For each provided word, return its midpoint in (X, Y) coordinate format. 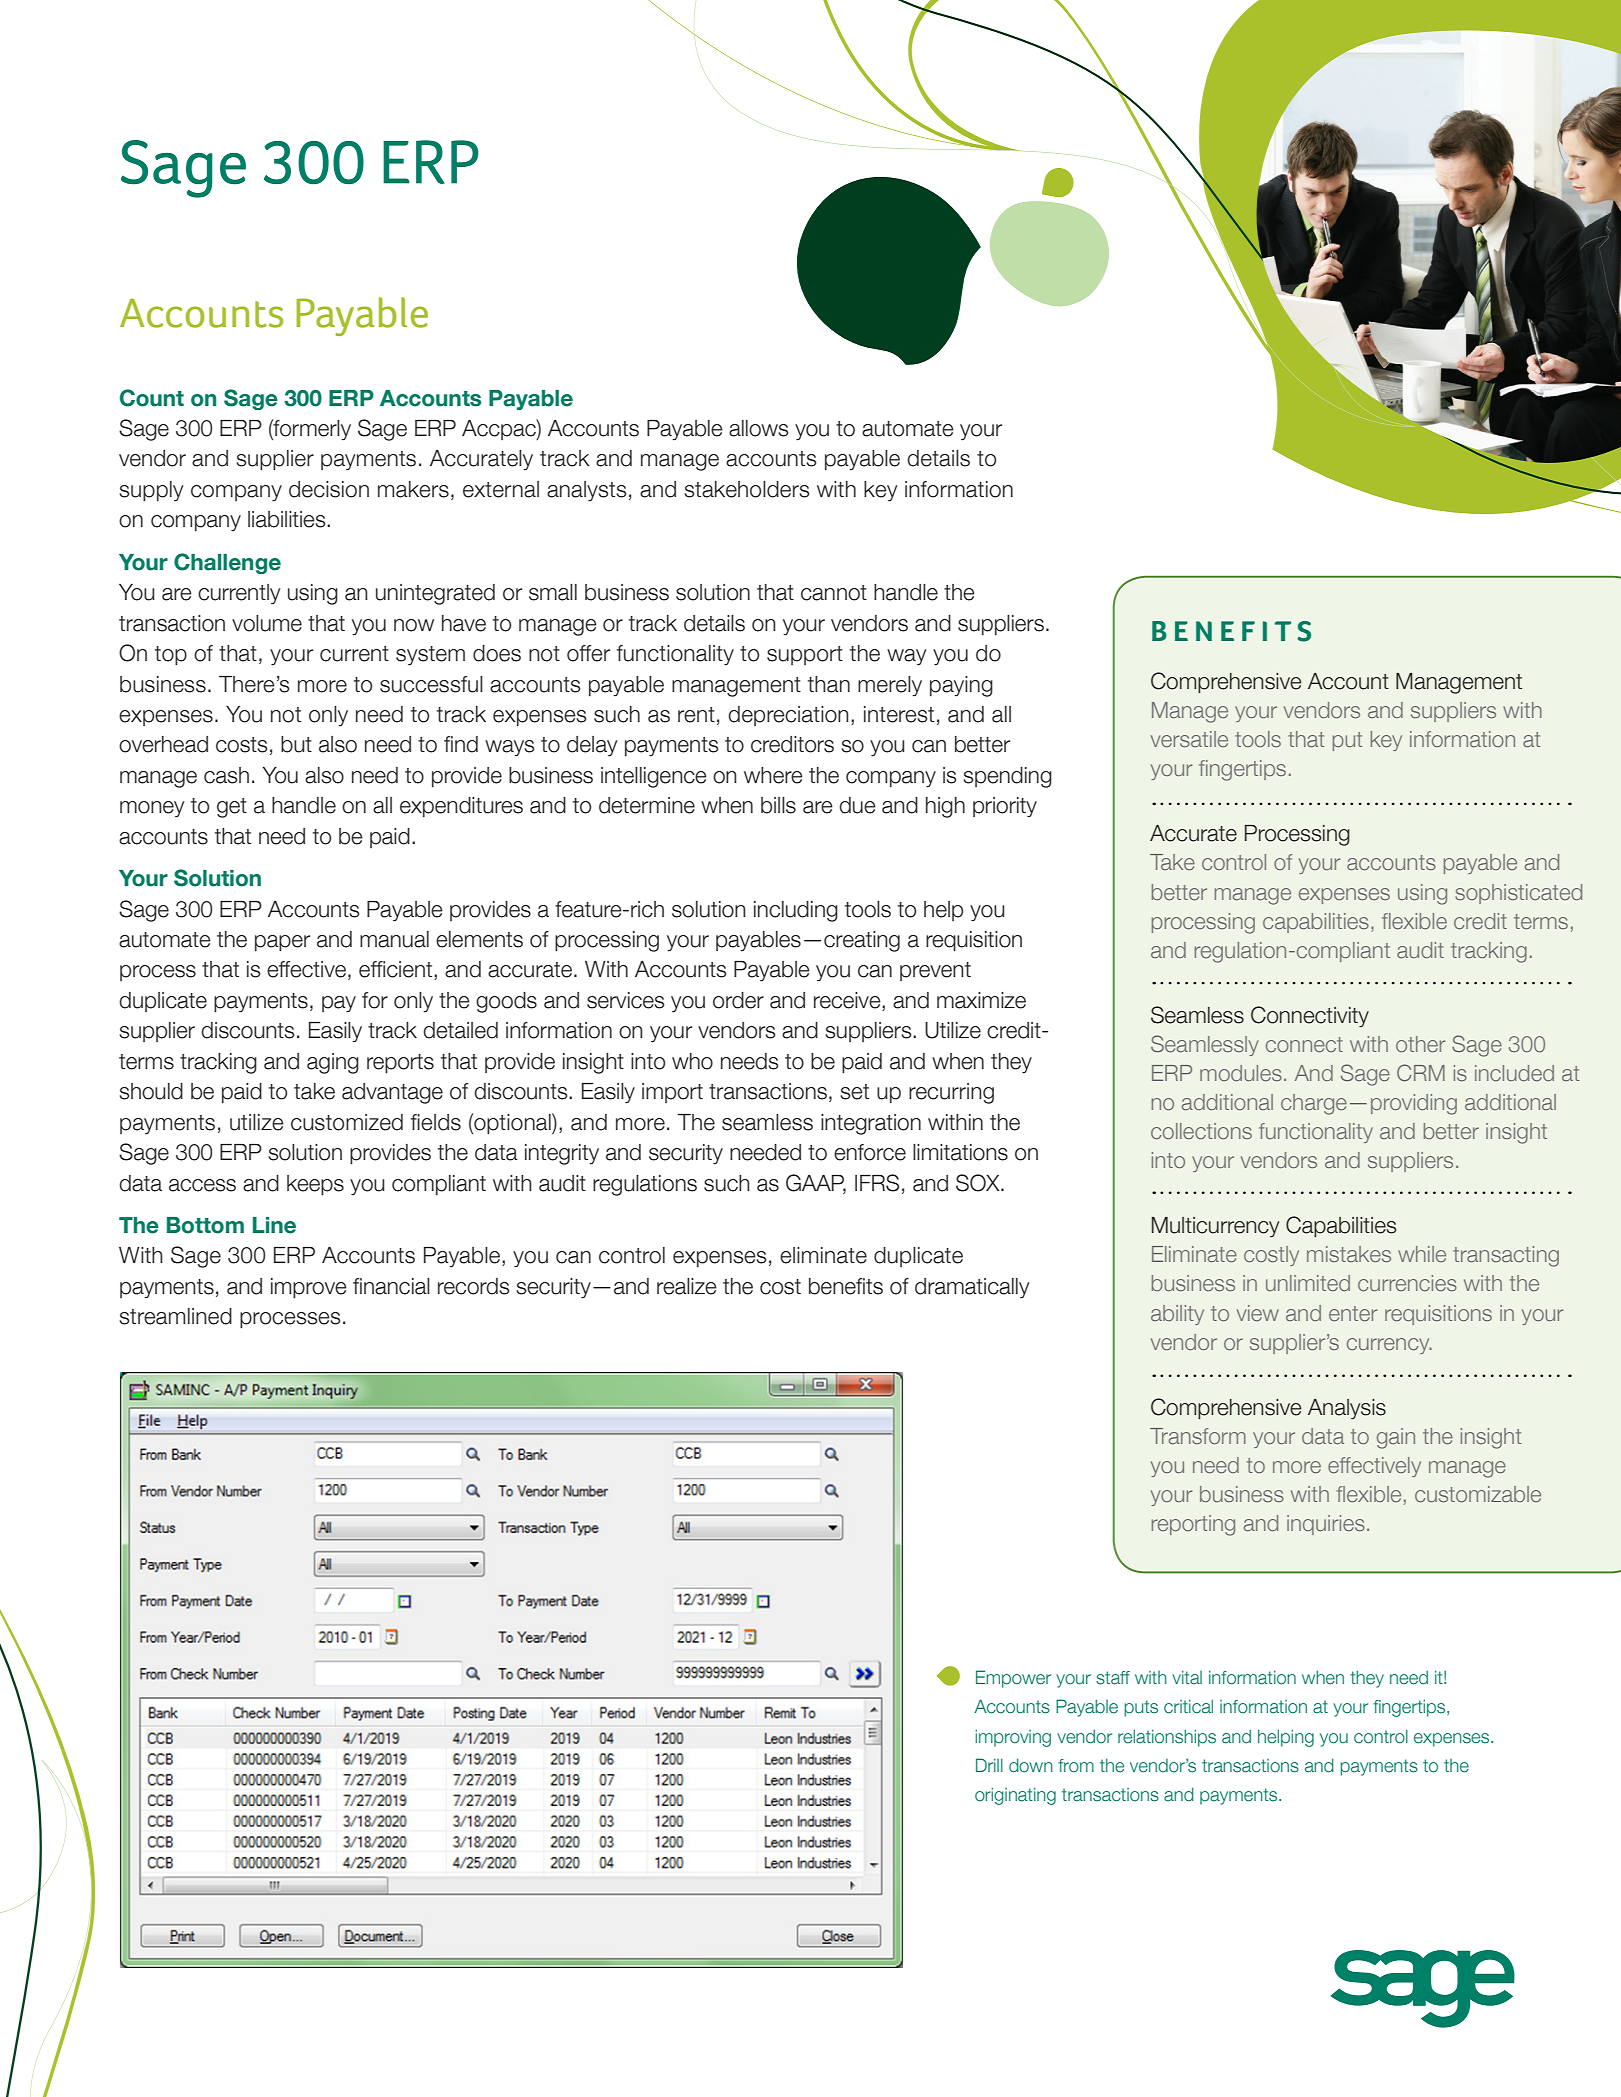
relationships (1167, 1738)
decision (329, 489)
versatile (1189, 739)
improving (1013, 1738)
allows (758, 428)
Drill (989, 1765)
